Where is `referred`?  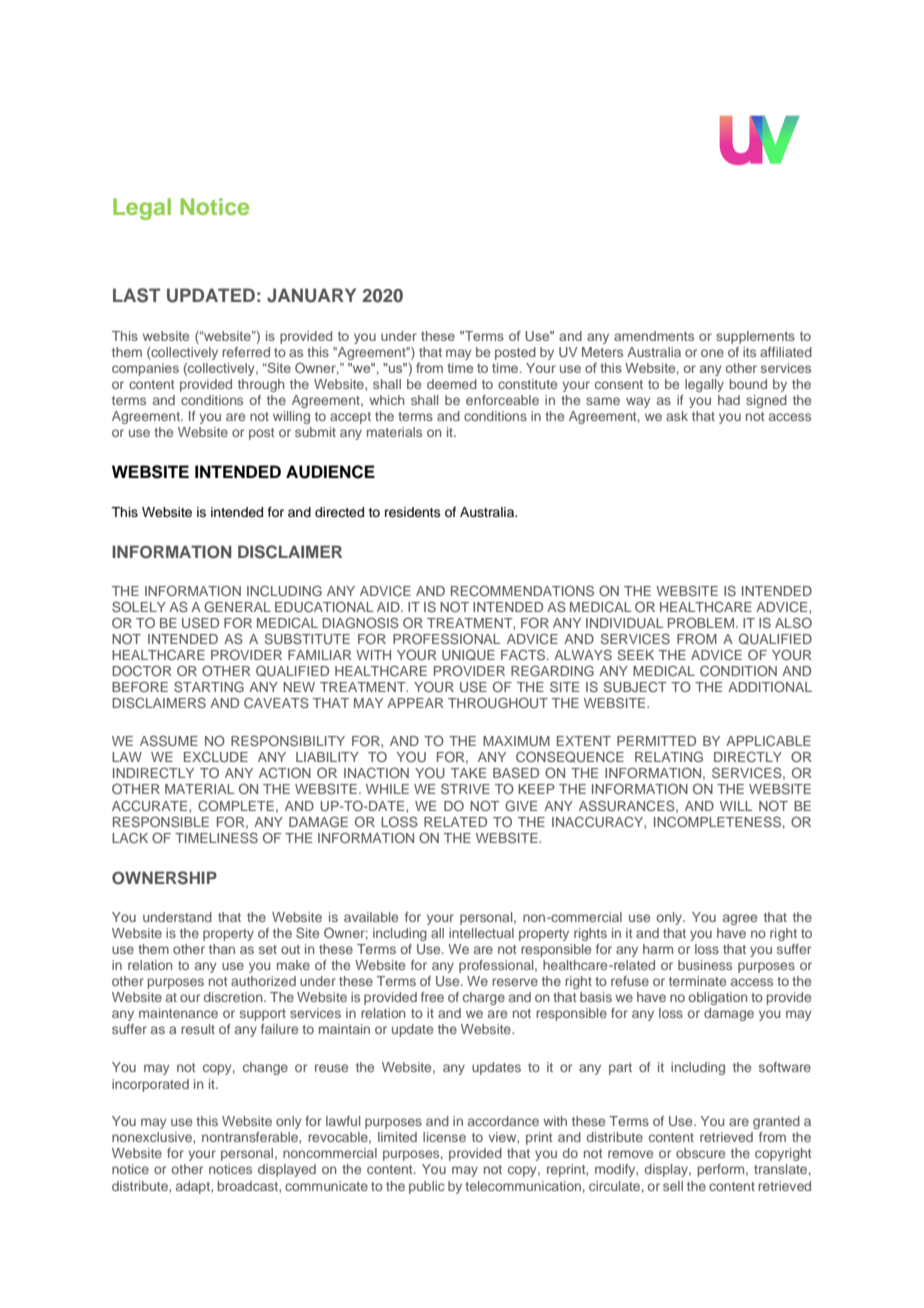 referred is located at coordinates (246, 352).
